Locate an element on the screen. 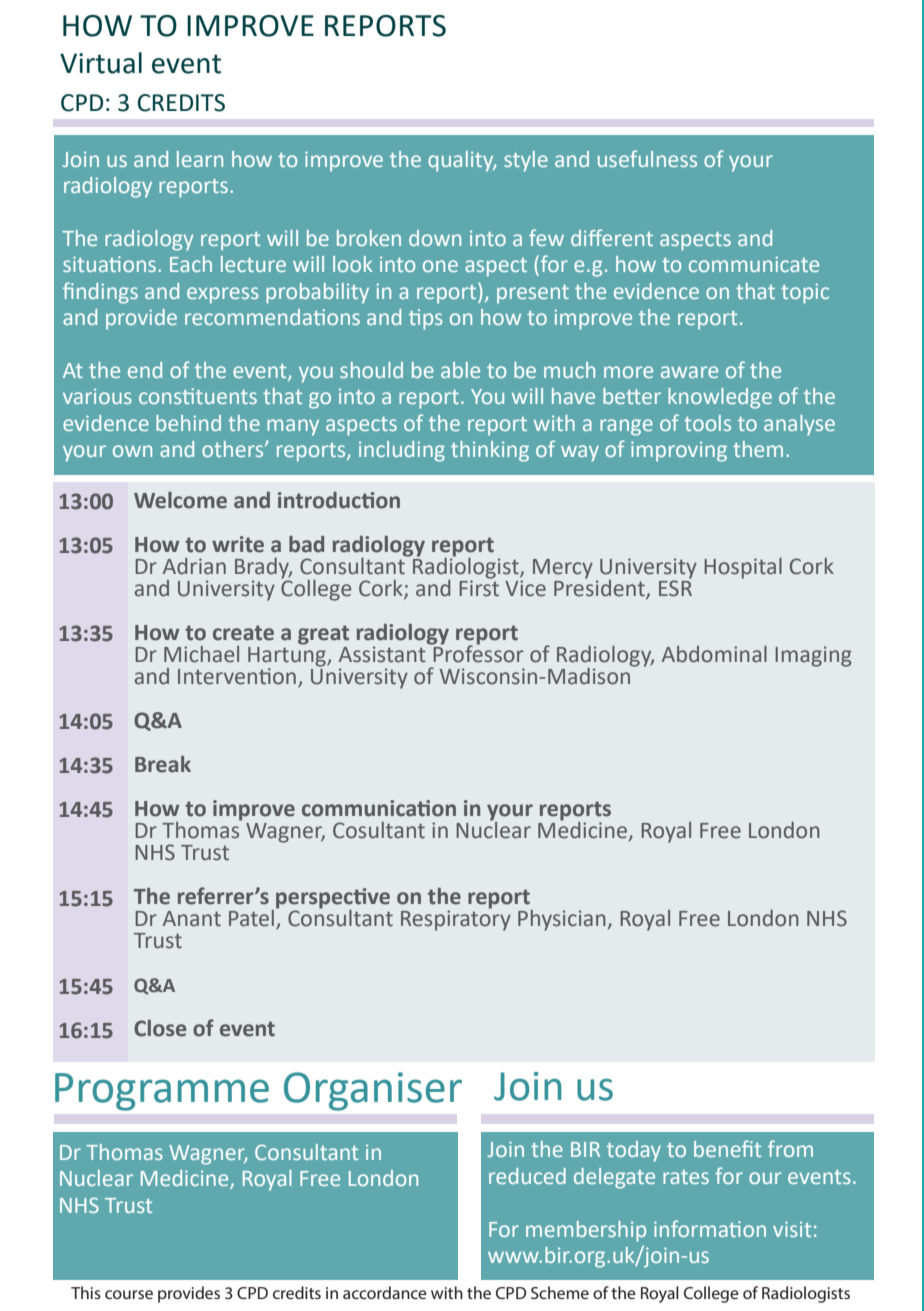 The width and height of the screenshot is (924, 1311). Michael is located at coordinates (201, 654).
